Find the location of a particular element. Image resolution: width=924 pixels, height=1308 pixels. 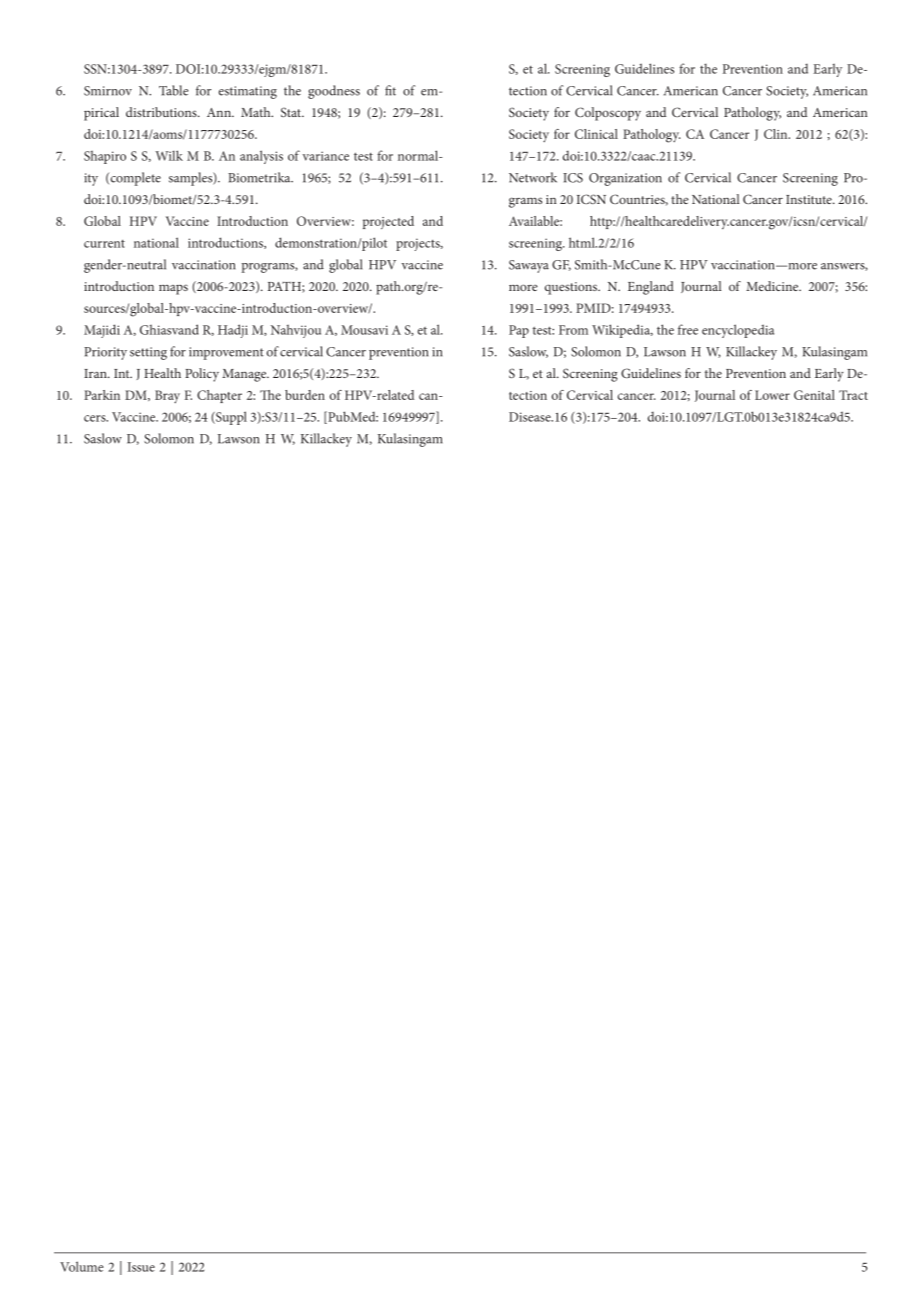

Suppl is located at coordinates (230, 418).
